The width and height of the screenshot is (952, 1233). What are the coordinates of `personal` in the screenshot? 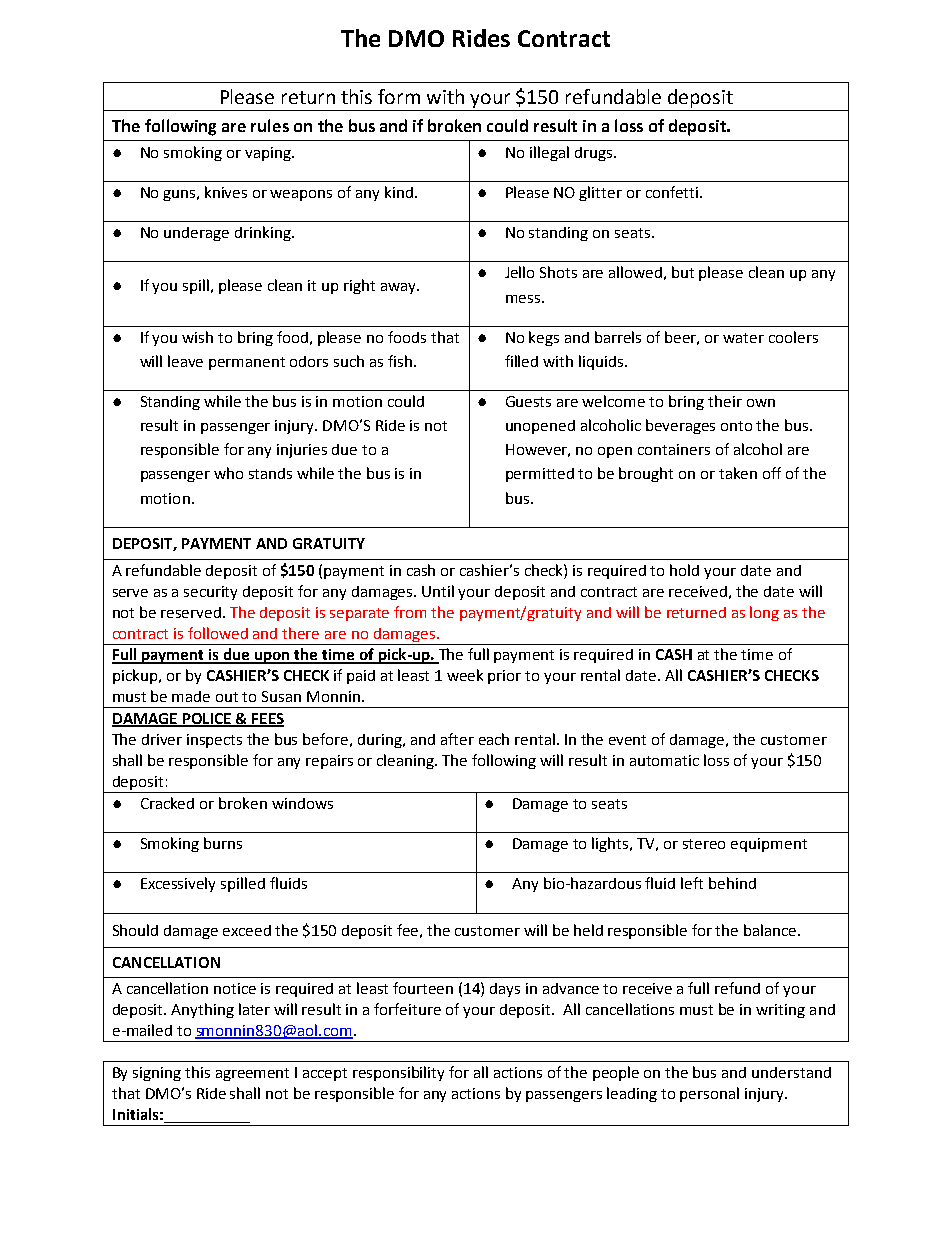 It's located at (709, 1094).
